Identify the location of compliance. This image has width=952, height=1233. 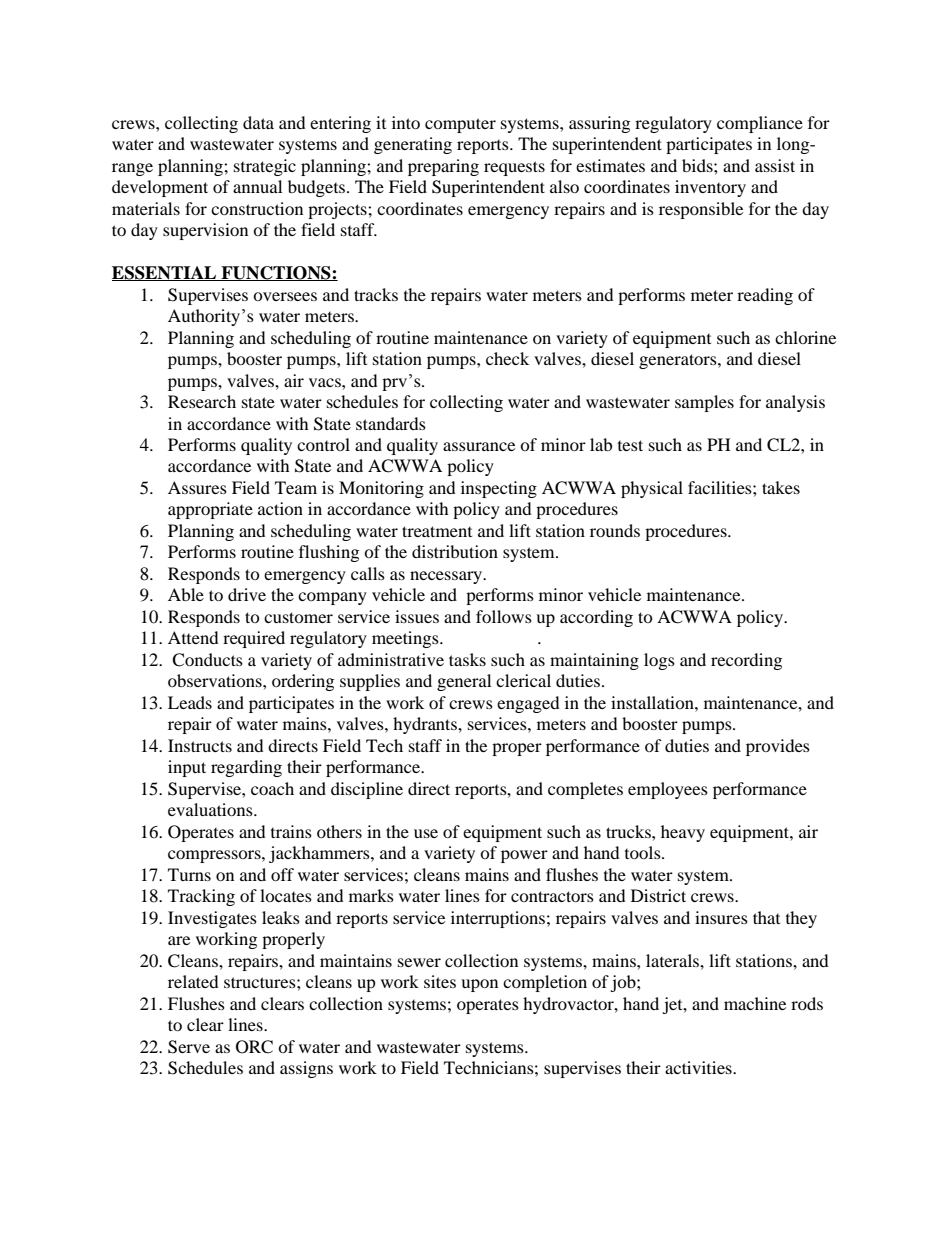
(760, 124).
